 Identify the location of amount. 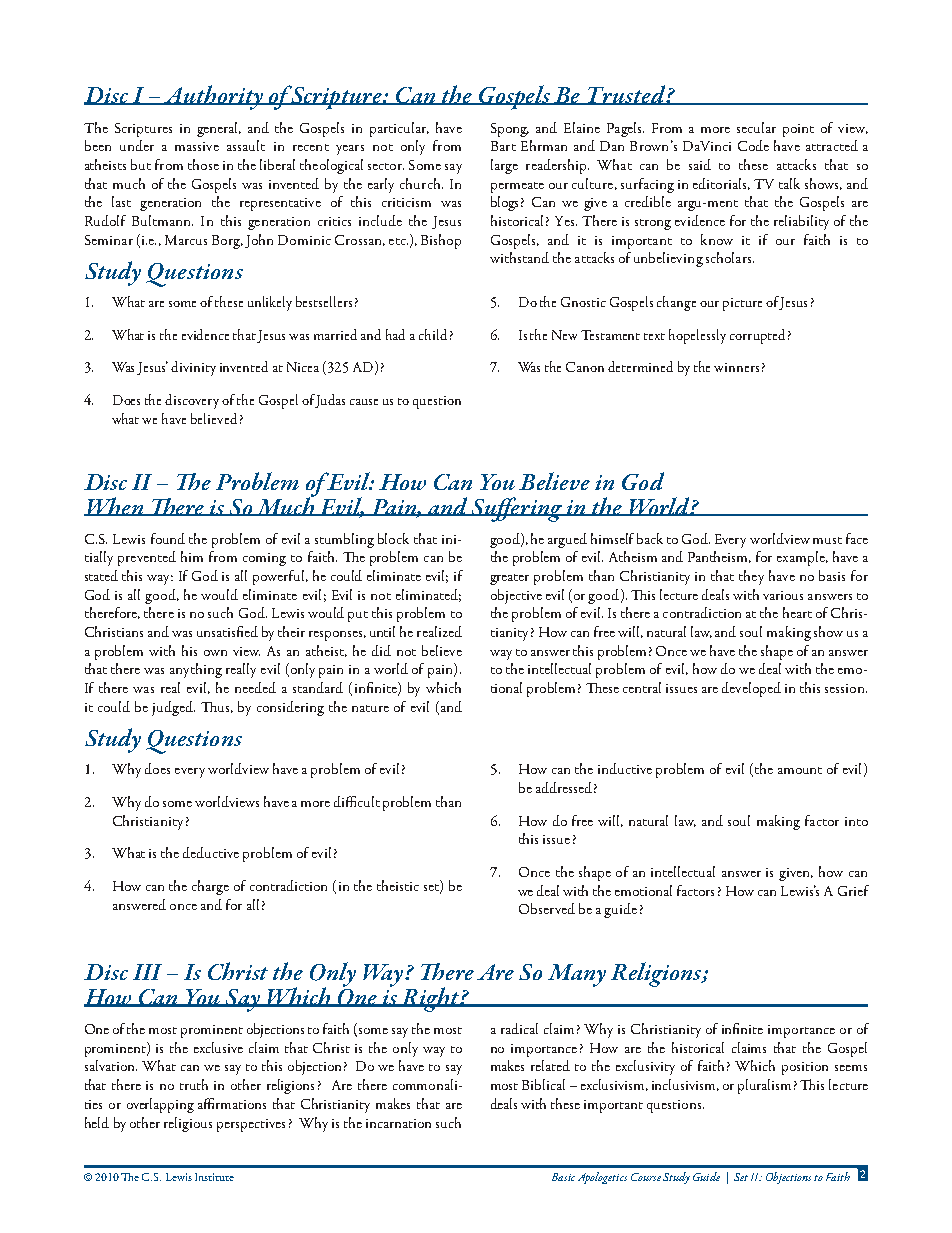
(800, 770).
